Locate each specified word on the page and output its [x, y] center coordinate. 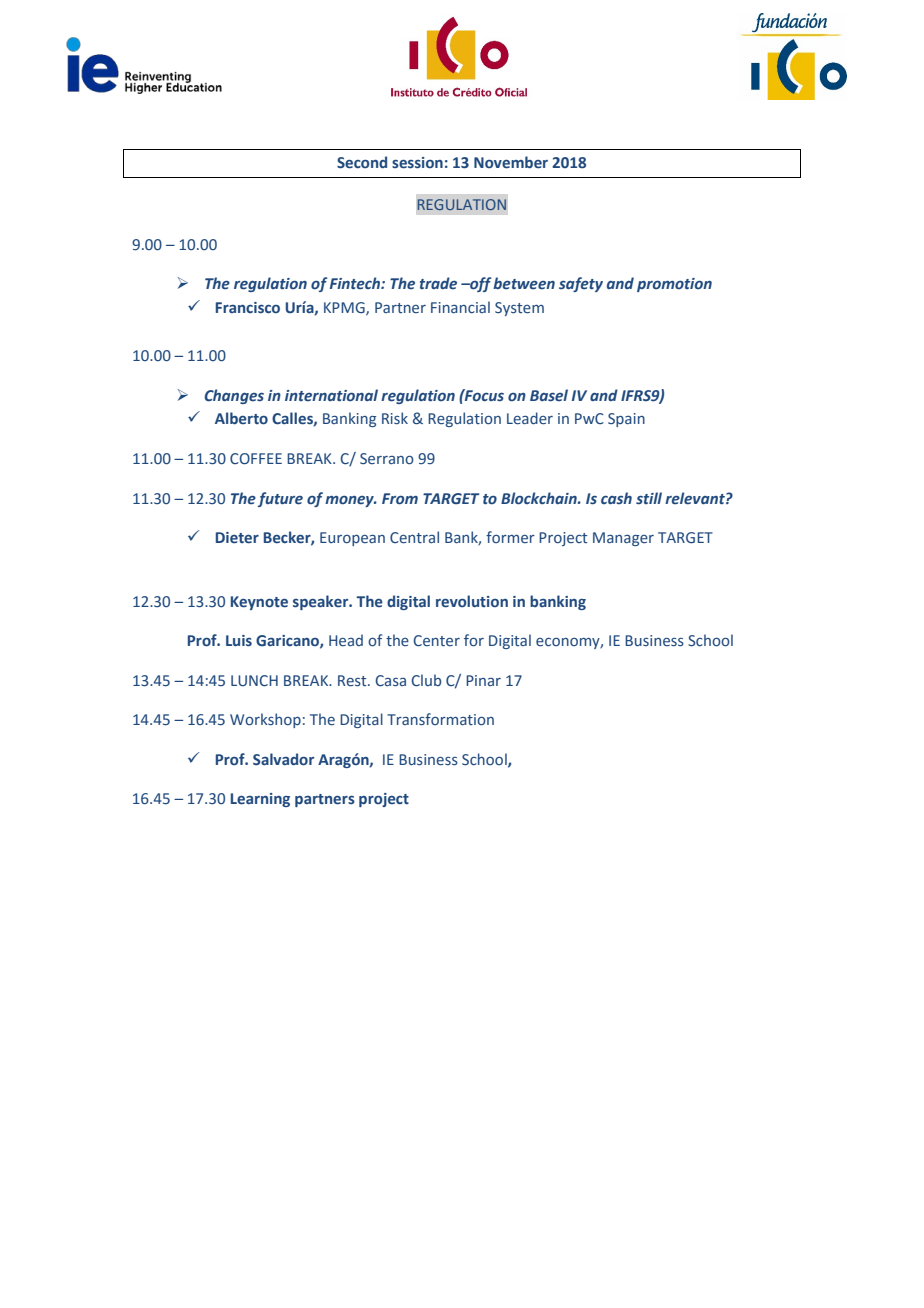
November [511, 162]
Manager [623, 539]
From [400, 499]
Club [426, 680]
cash [616, 498]
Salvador [283, 759]
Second [362, 162]
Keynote [259, 603]
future [280, 499]
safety [581, 284]
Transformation [440, 719]
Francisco [248, 307]
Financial [460, 307]
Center [437, 641]
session [417, 163]
